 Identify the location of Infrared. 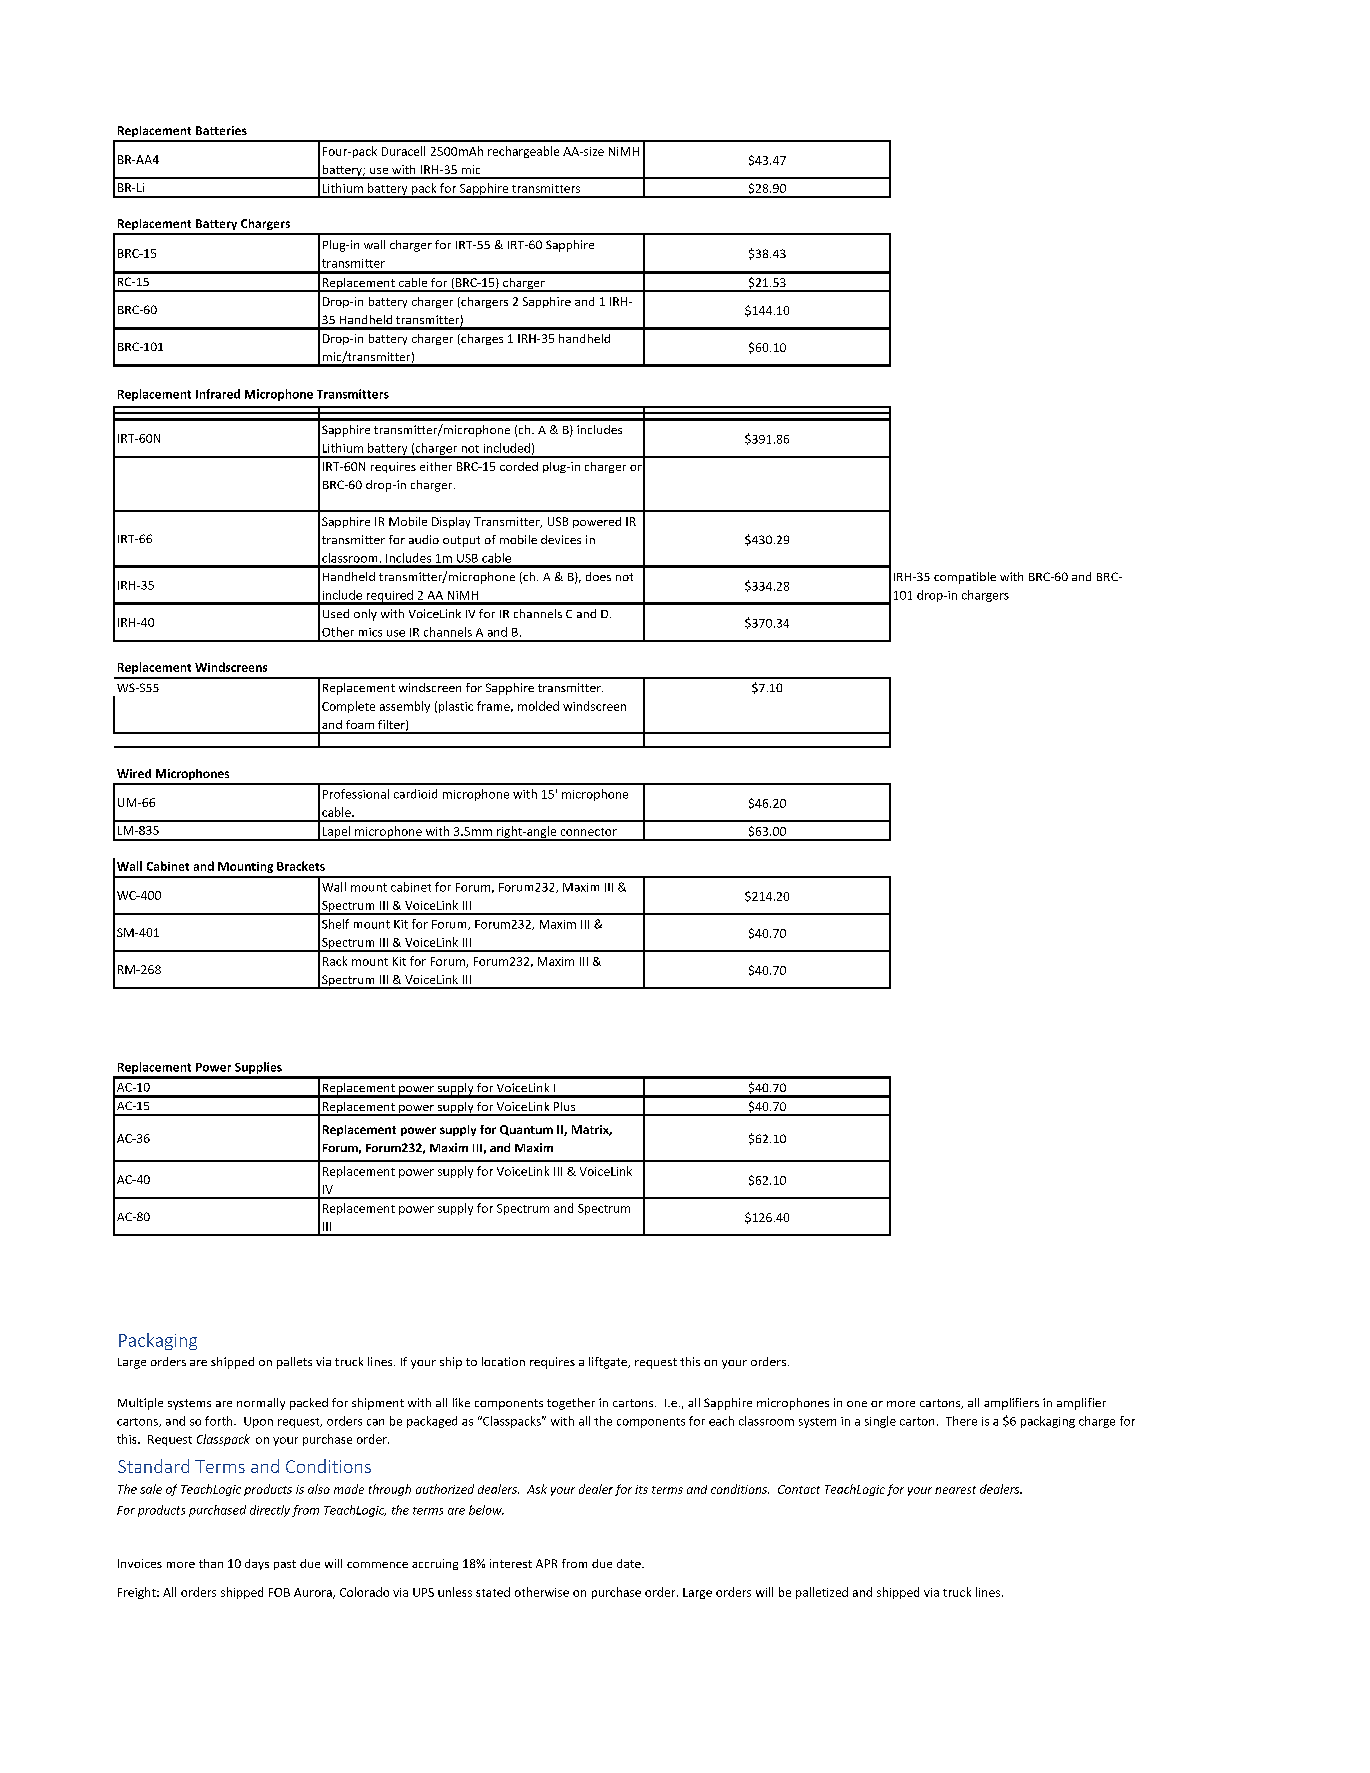
(218, 394).
